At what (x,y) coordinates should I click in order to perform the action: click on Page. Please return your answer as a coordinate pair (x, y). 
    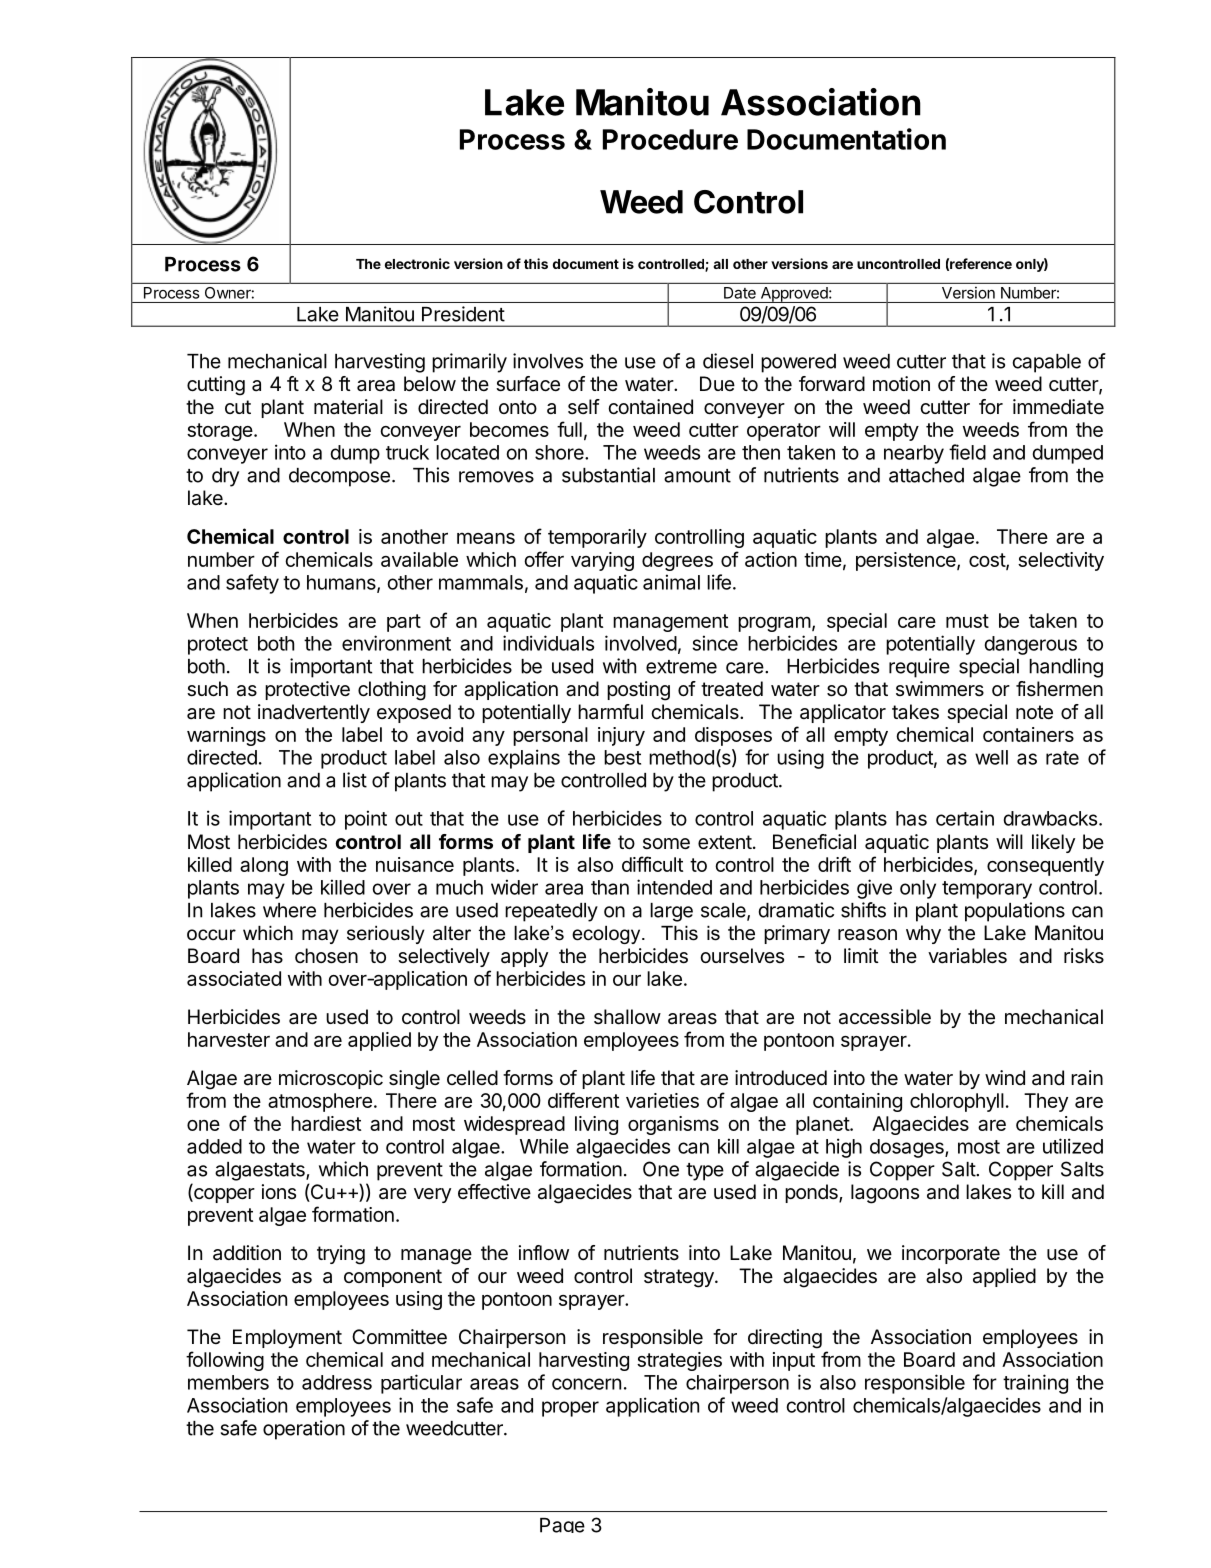
    Looking at the image, I should click on (562, 1525).
